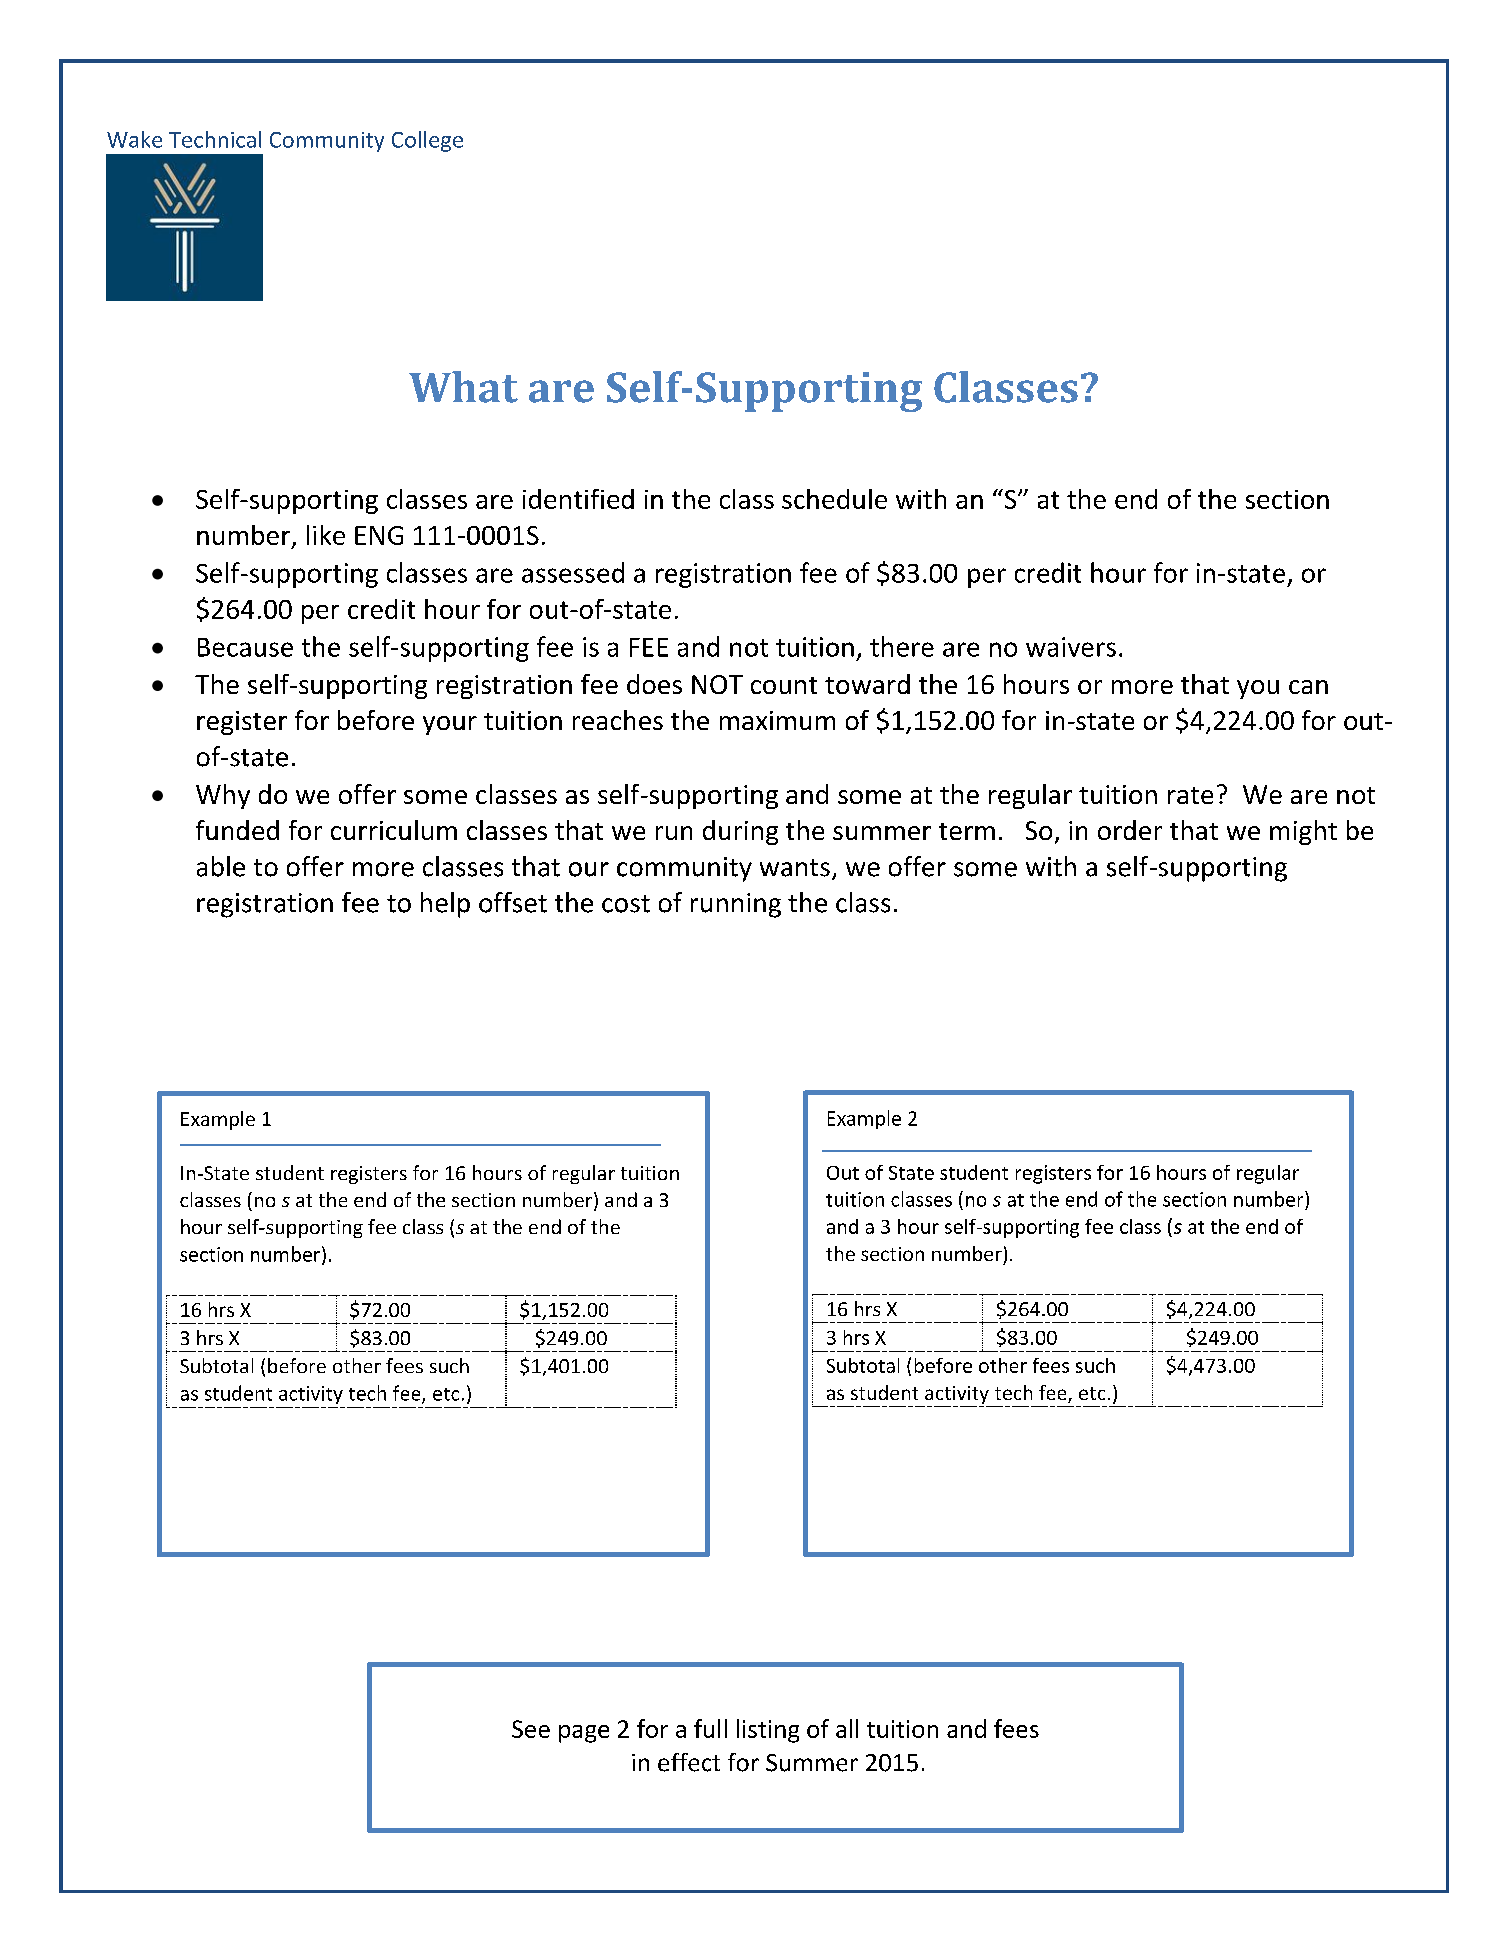 Image resolution: width=1508 pixels, height=1952 pixels. Describe the element at coordinates (710, 1728) in the screenshot. I see `full` at that location.
